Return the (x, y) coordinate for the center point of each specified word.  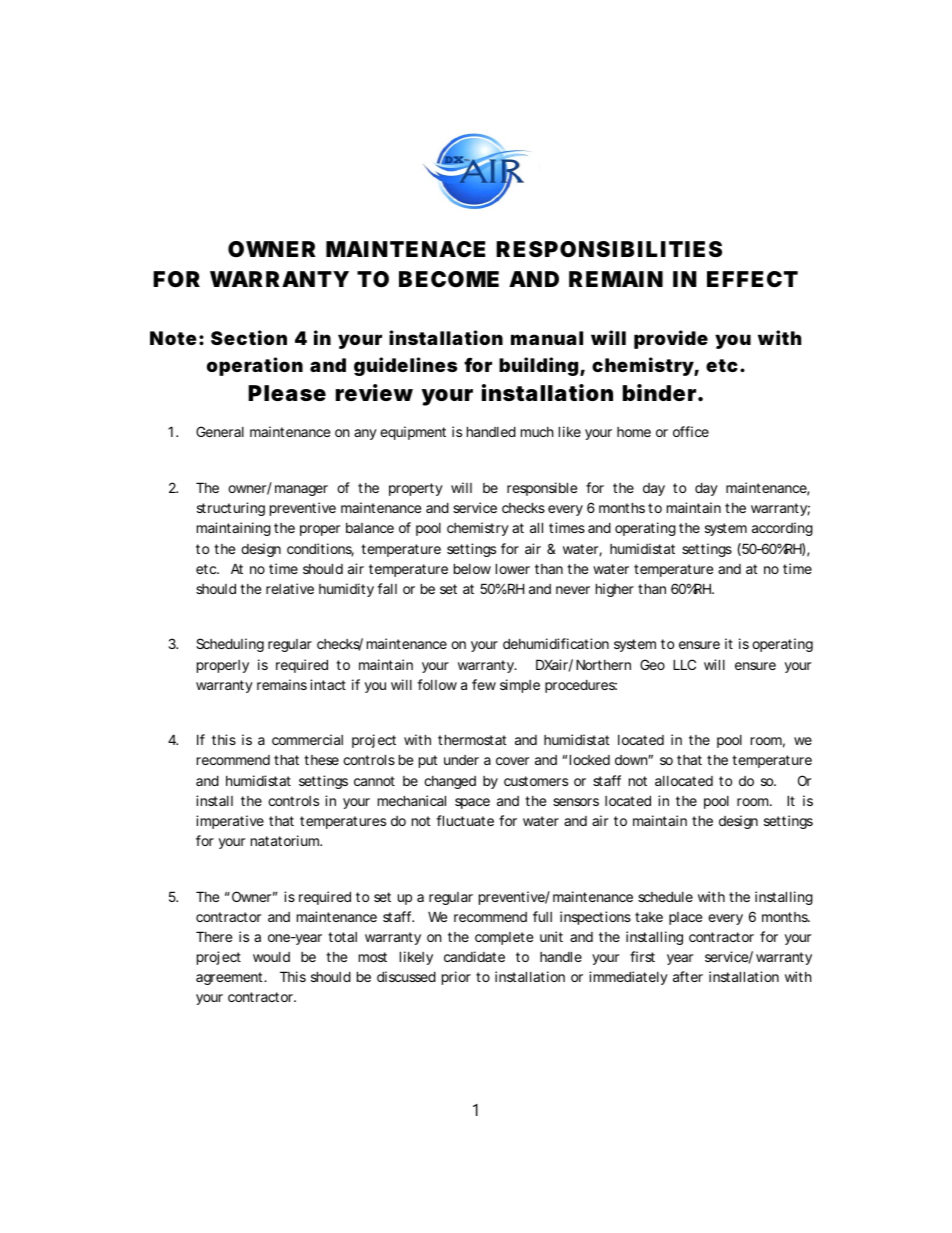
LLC (684, 664)
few (484, 684)
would (271, 957)
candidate (474, 956)
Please (287, 393)
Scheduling (230, 645)
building (538, 366)
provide (671, 339)
